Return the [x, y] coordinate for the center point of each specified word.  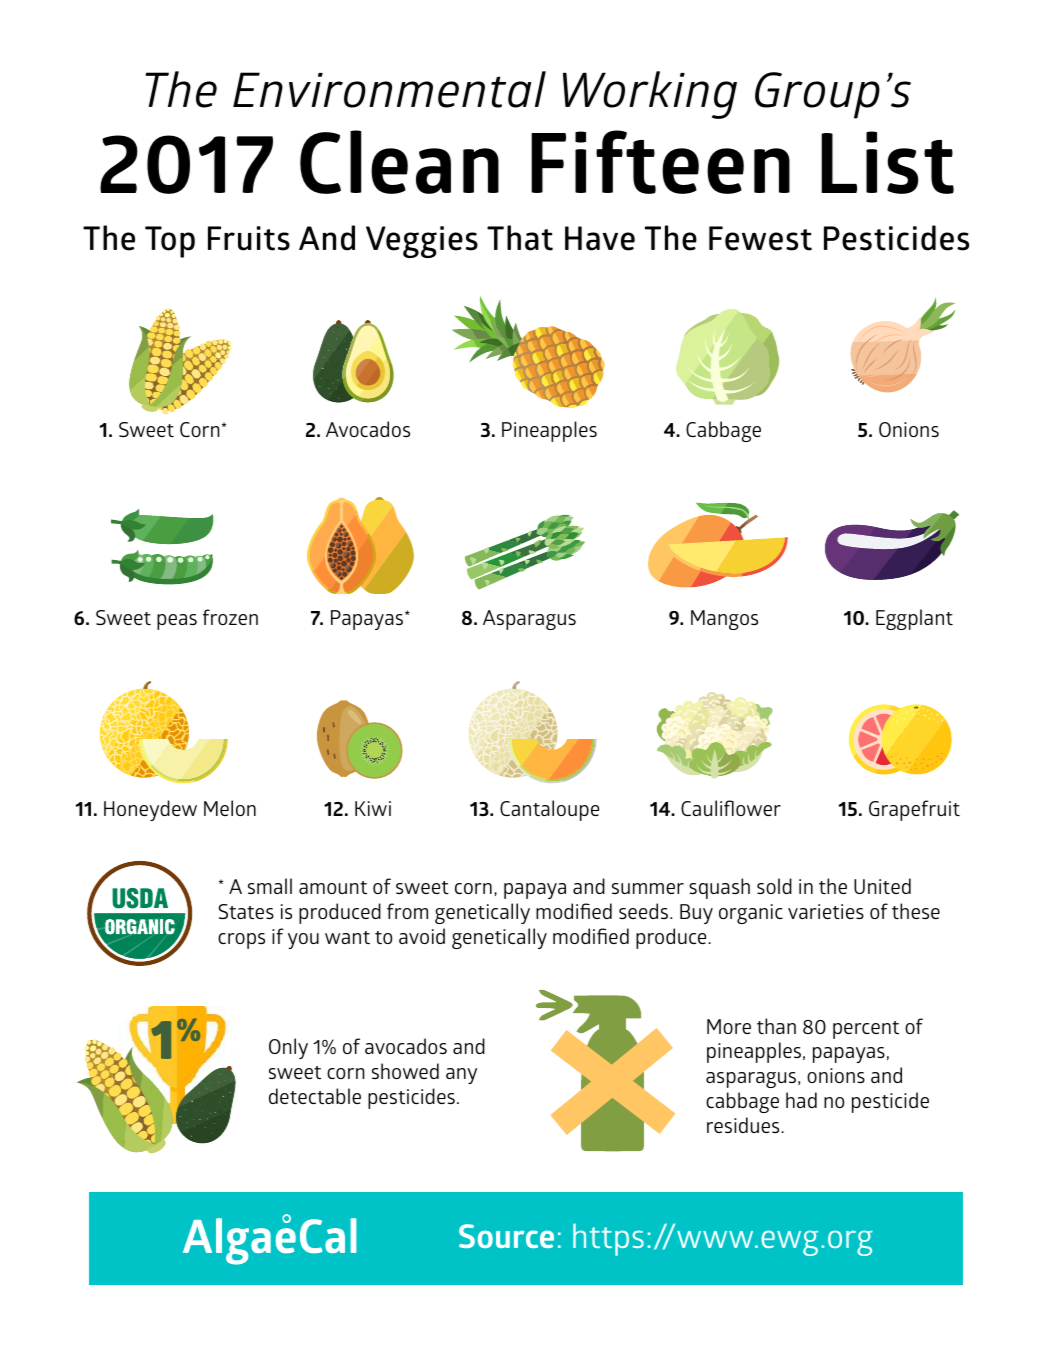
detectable [315, 1096]
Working [650, 95]
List [887, 162]
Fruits [249, 238]
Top [170, 242]
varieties [826, 911]
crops [241, 941]
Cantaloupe [549, 810]
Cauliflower [731, 808]
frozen [230, 617]
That [520, 238]
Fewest [760, 238]
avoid [422, 936]
